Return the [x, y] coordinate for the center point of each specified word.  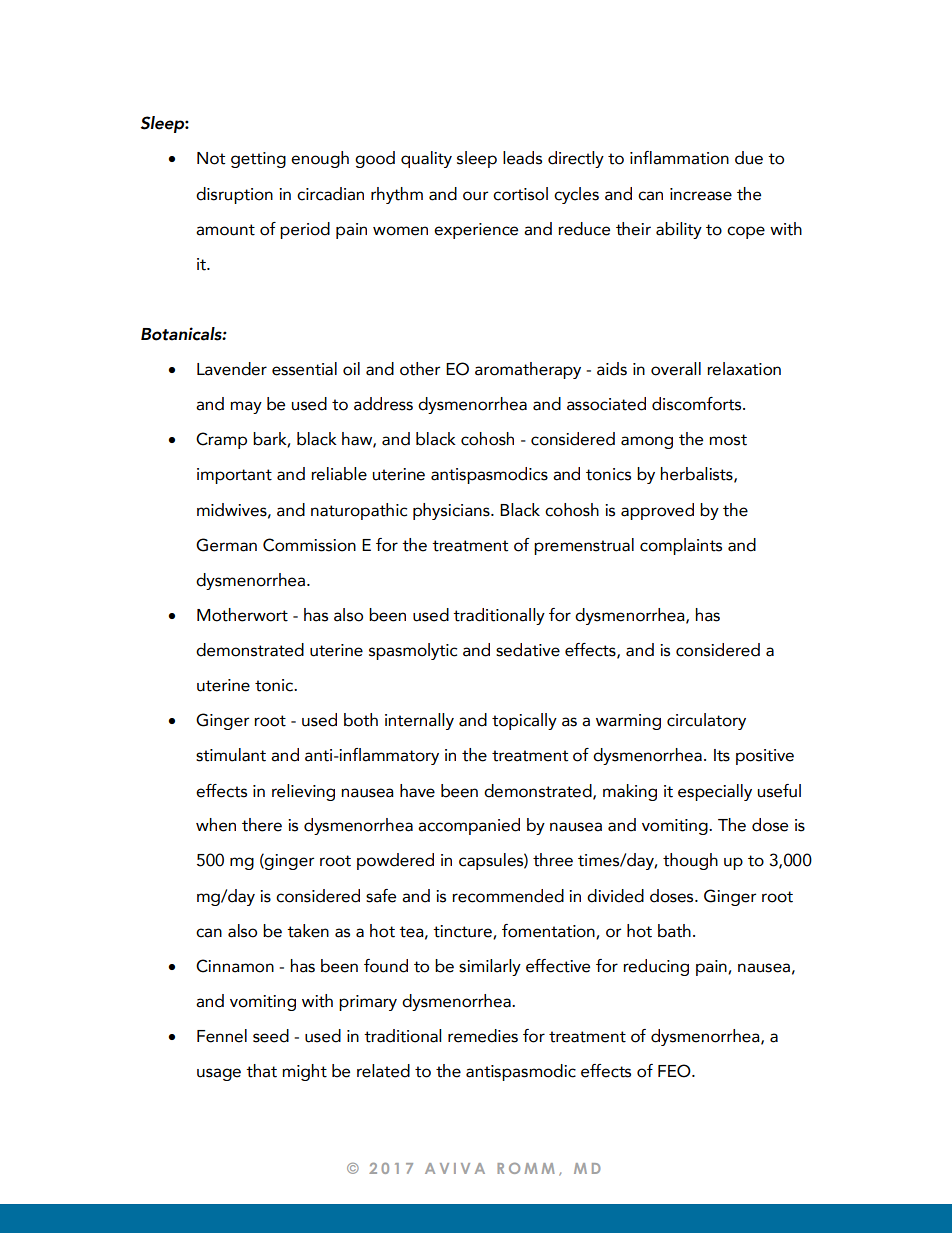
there [262, 825]
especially [715, 792]
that [261, 1071]
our [475, 196]
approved [657, 511]
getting [258, 160]
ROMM [526, 1168]
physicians [452, 511]
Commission [309, 545]
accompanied [469, 826]
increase [701, 194]
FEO [675, 1071]
